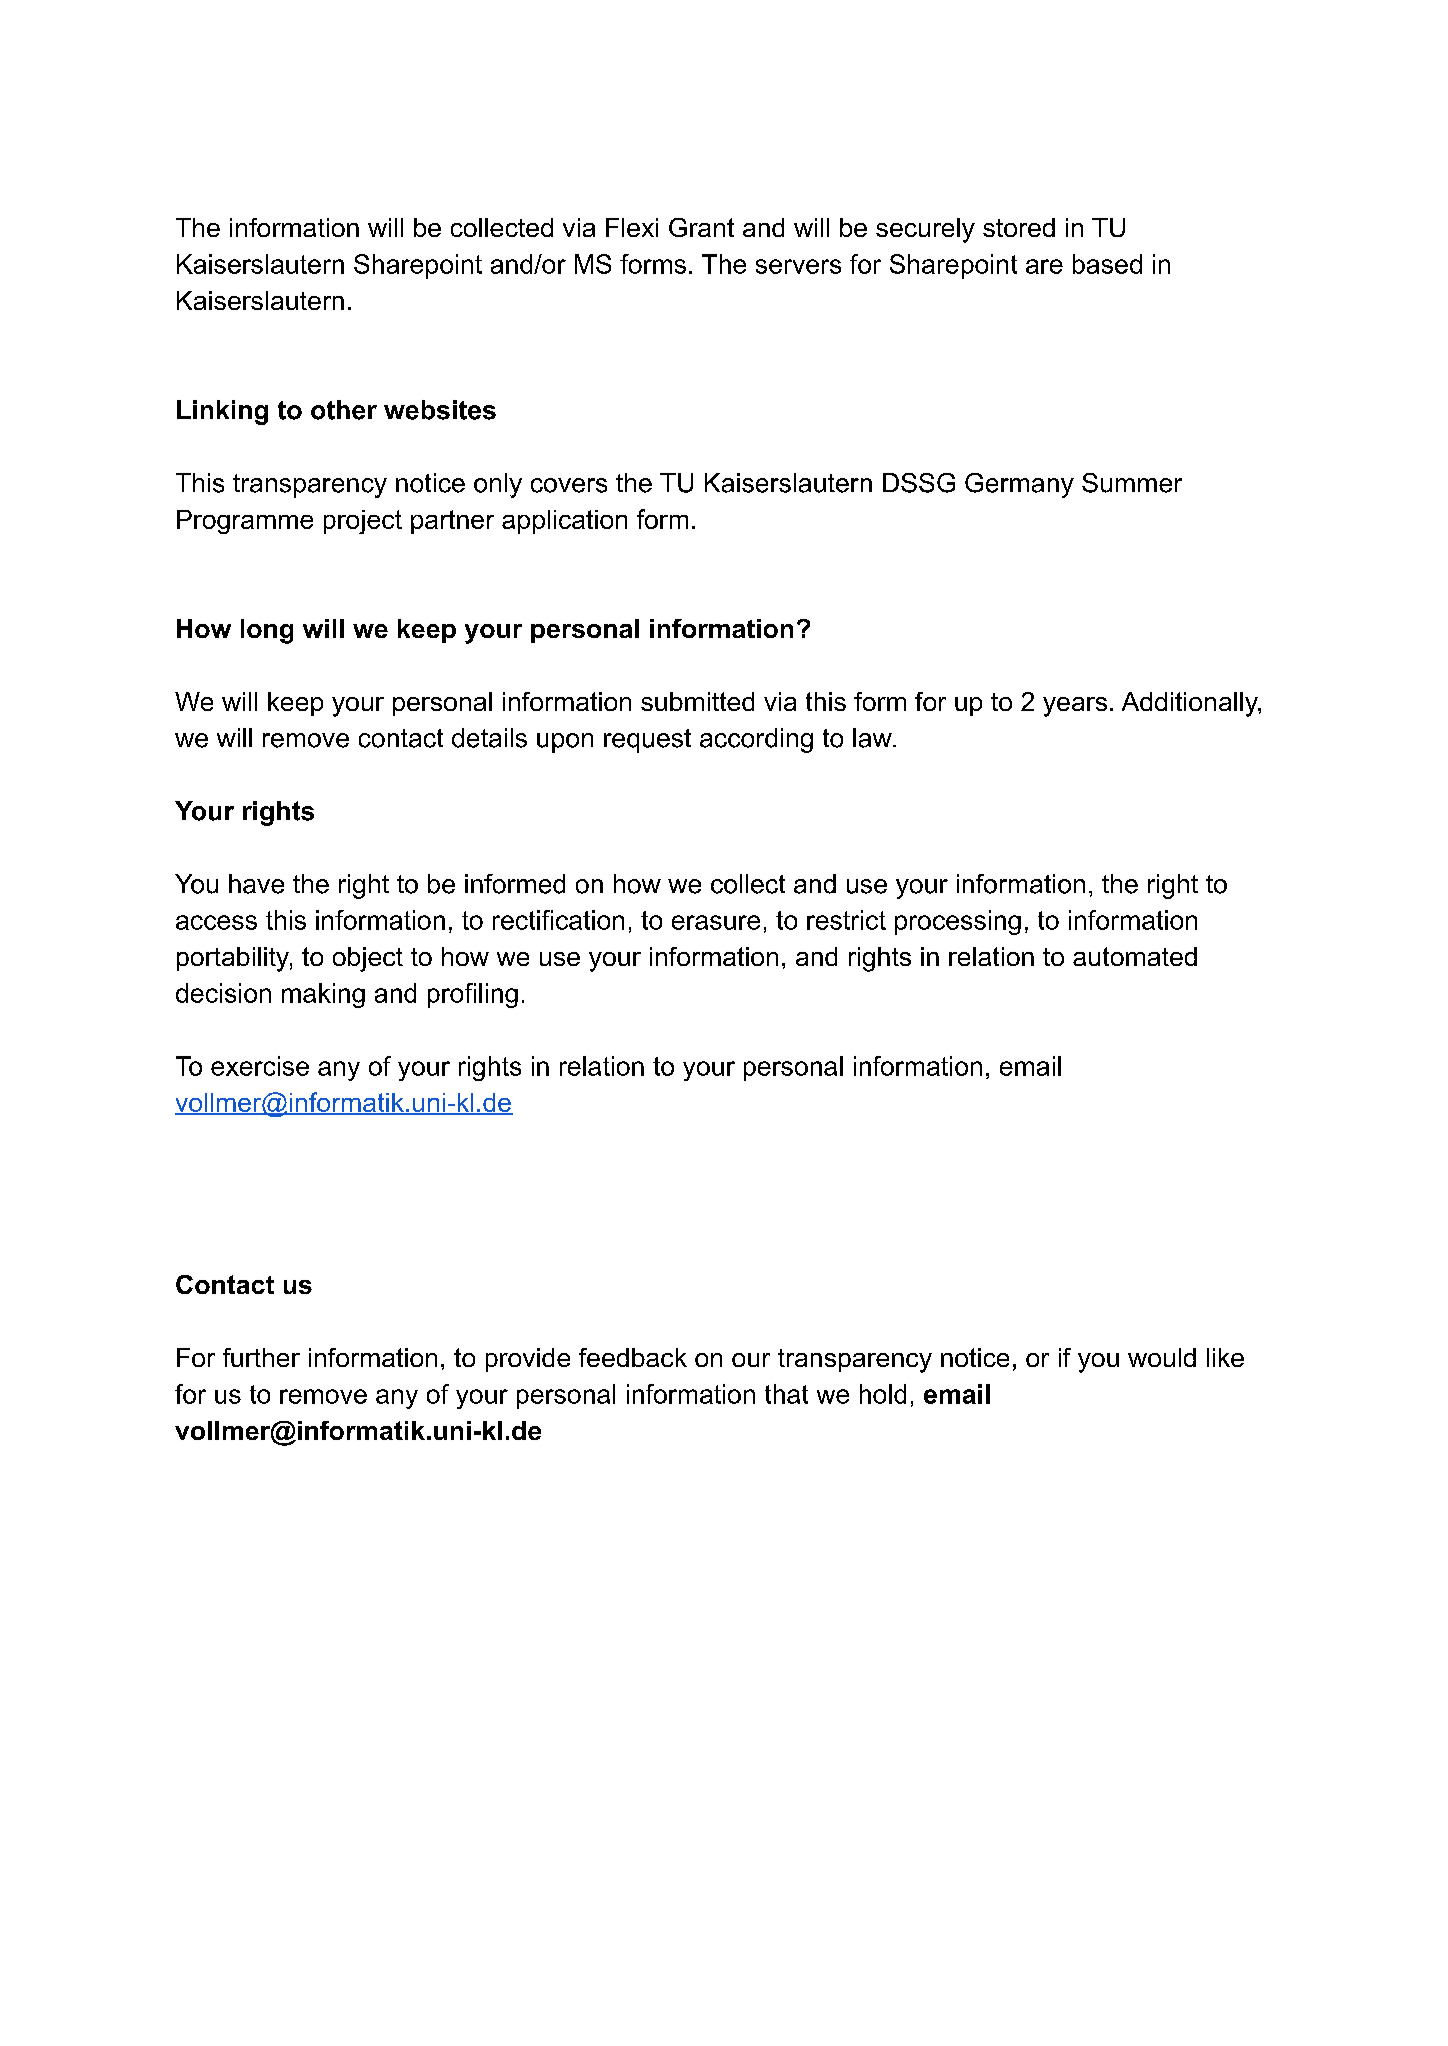 The height and width of the screenshot is (2046, 1448). I want to click on based, so click(1107, 264).
